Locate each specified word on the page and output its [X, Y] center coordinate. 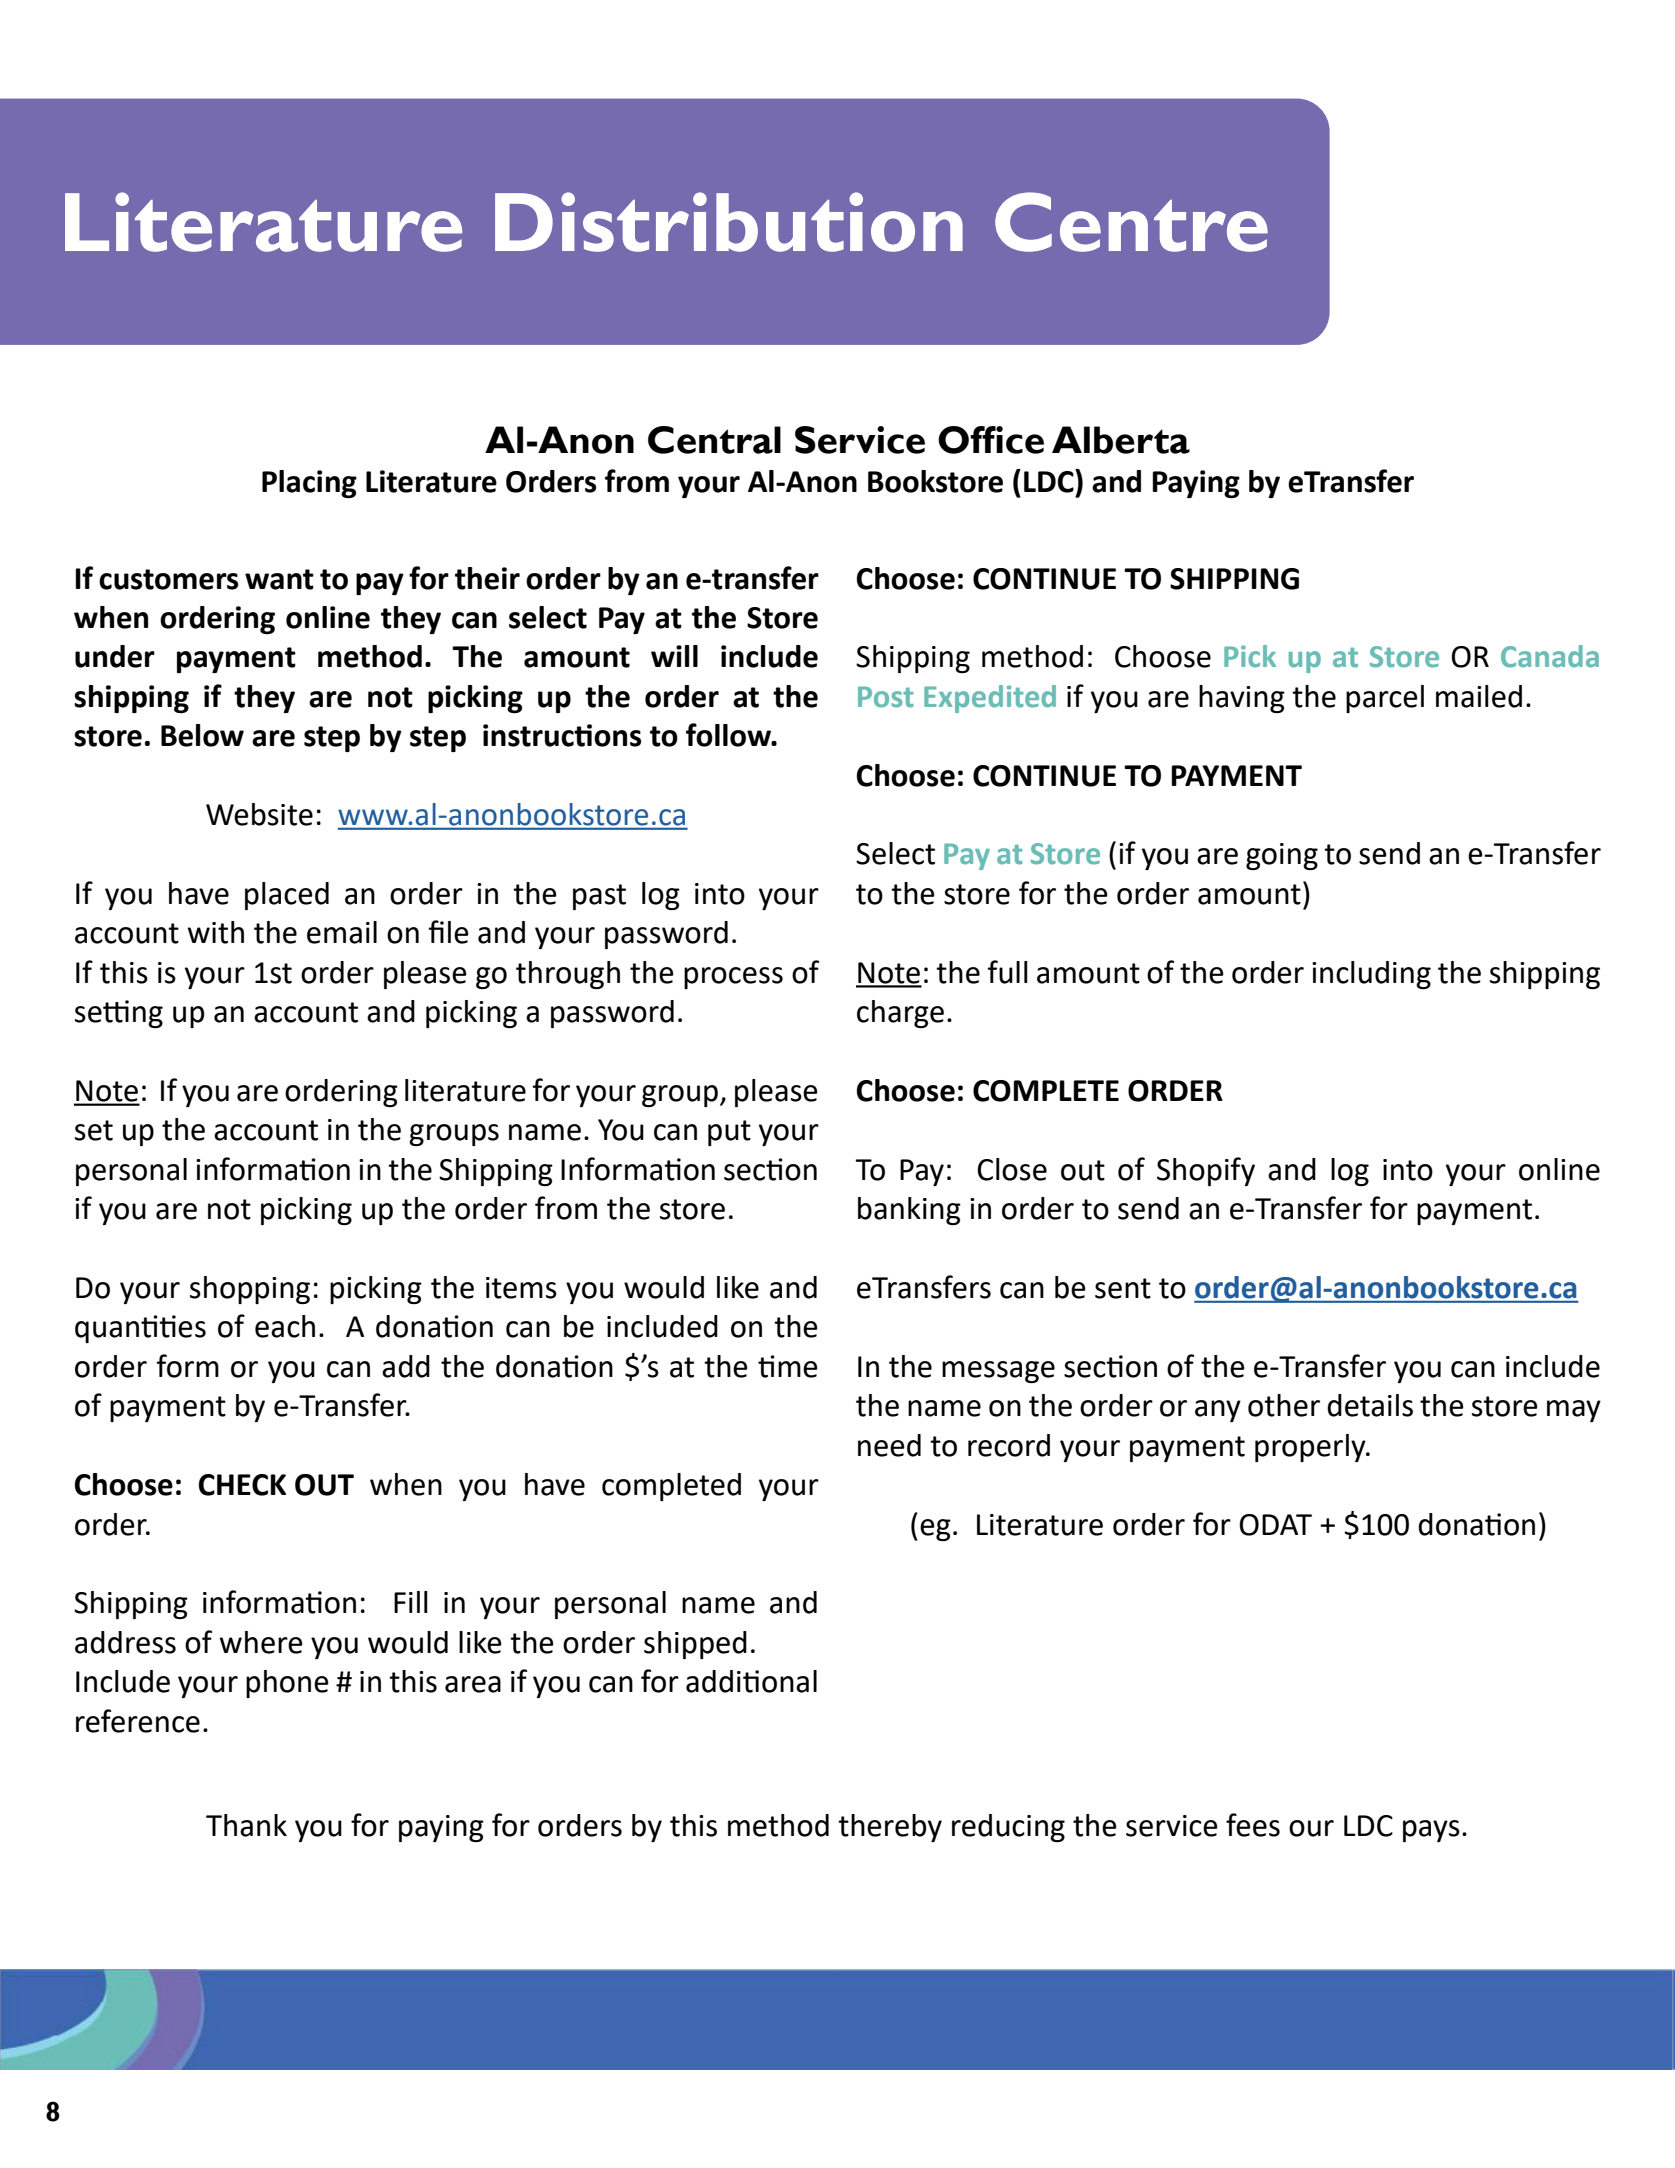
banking [909, 1211]
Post [886, 697]
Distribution [729, 222]
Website [259, 814]
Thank [246, 1825]
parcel [1385, 699]
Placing [309, 484]
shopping [250, 1290]
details [1370, 1405]
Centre [1131, 222]
